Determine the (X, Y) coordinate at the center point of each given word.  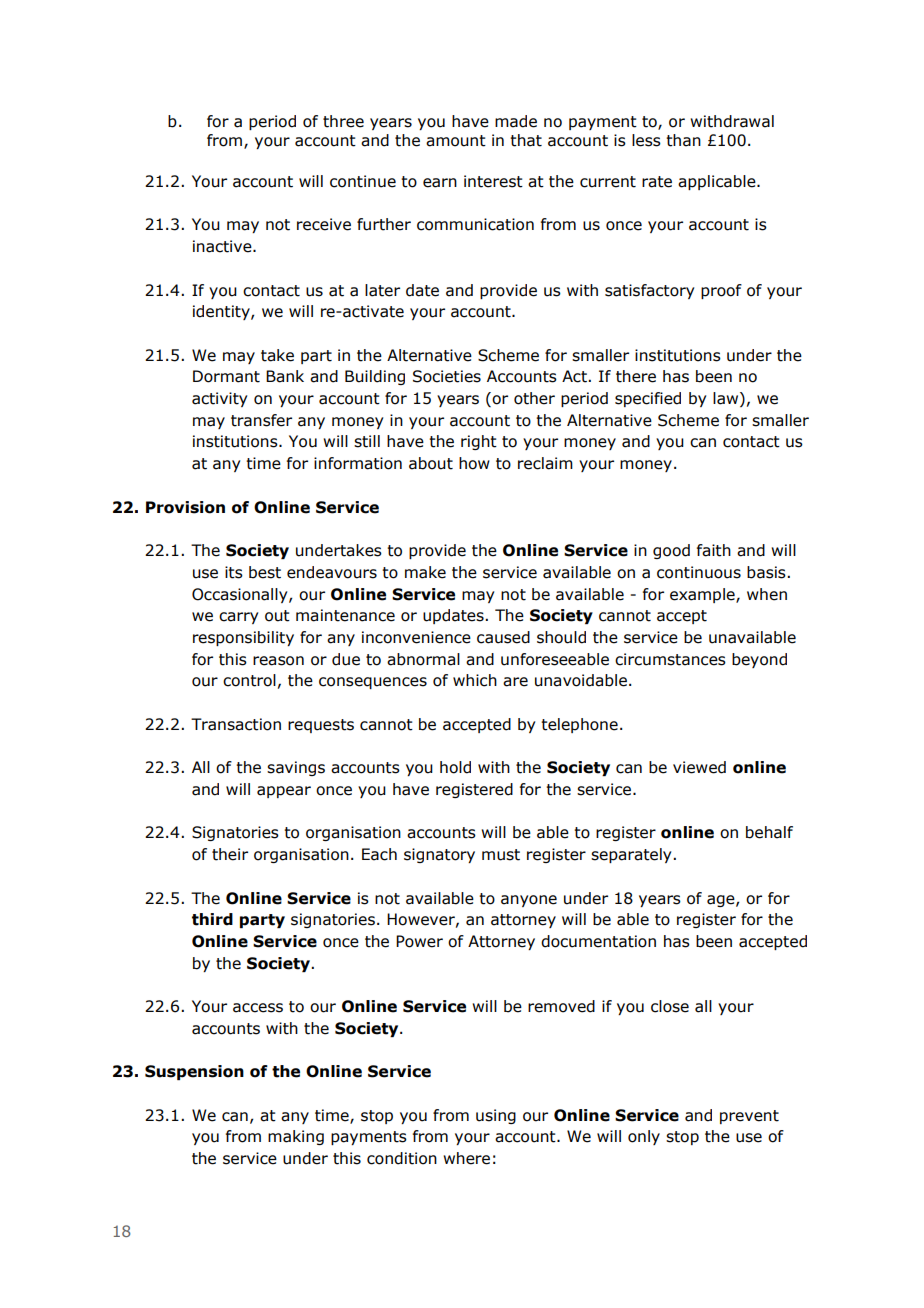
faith (714, 550)
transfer (261, 420)
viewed (699, 767)
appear (284, 792)
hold (455, 767)
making (296, 1137)
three (343, 121)
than (683, 140)
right (479, 442)
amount (456, 141)
